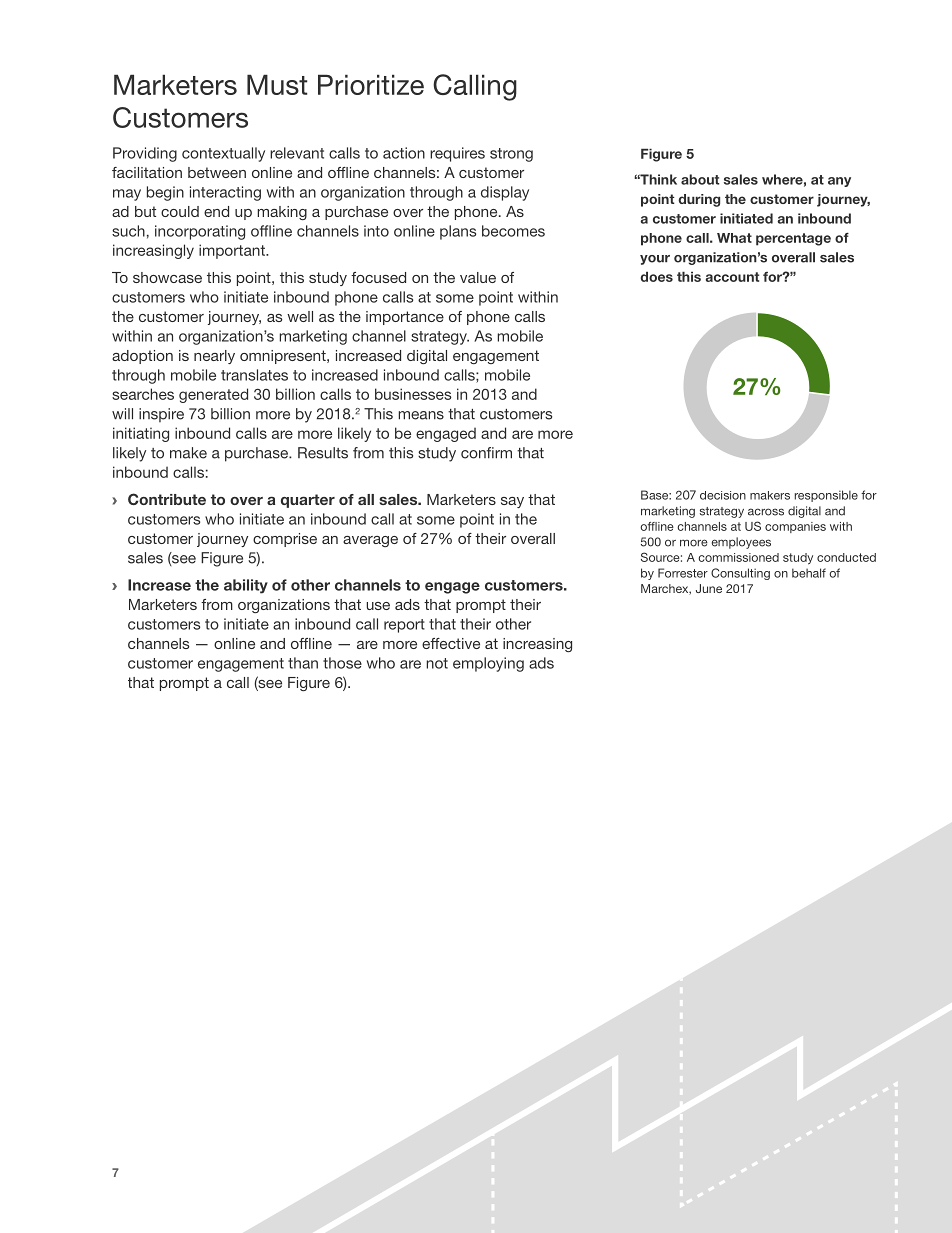 Image resolution: width=952 pixels, height=1233 pixels. I want to click on than, so click(303, 663).
